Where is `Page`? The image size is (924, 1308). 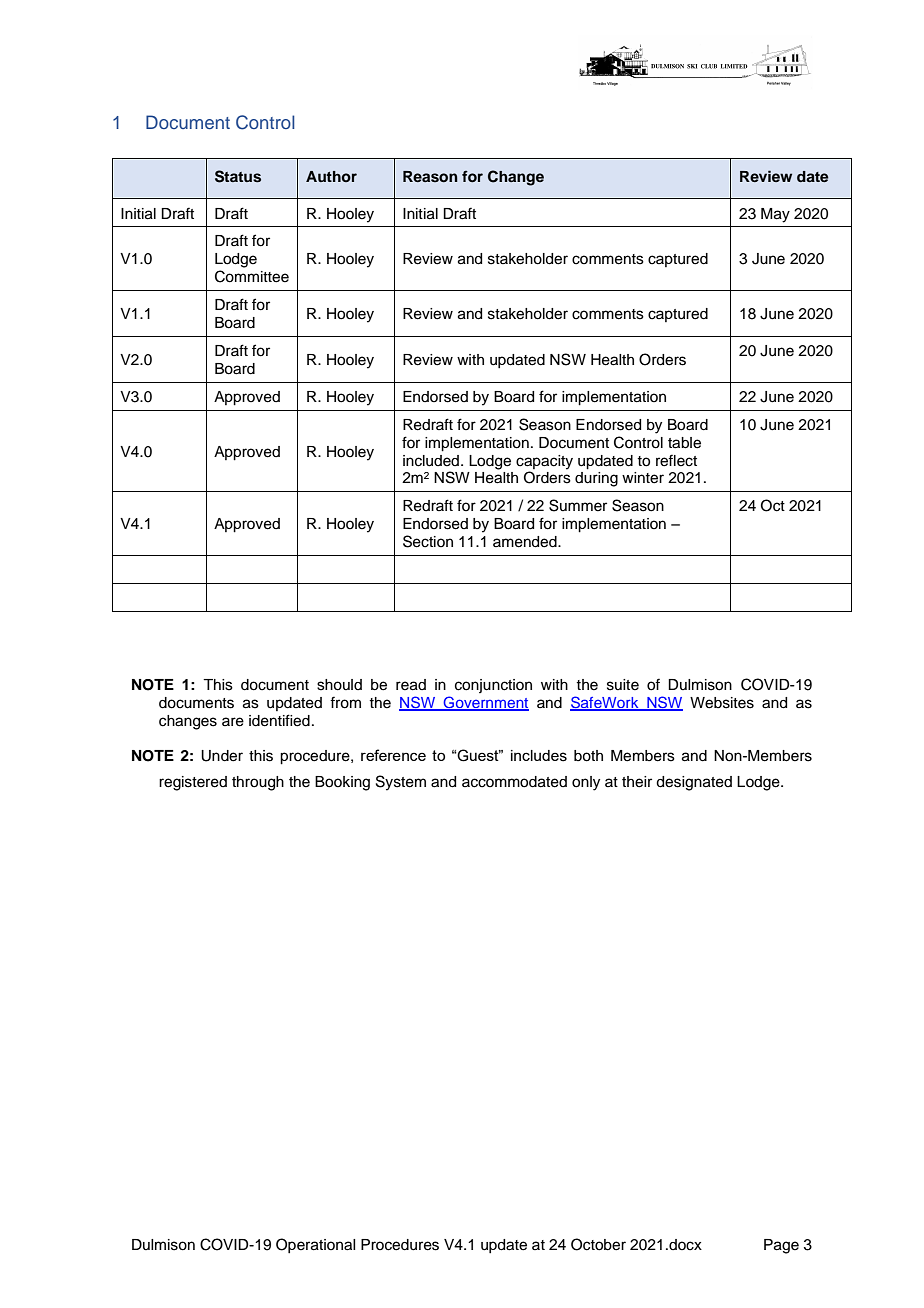 Page is located at coordinates (781, 1246).
